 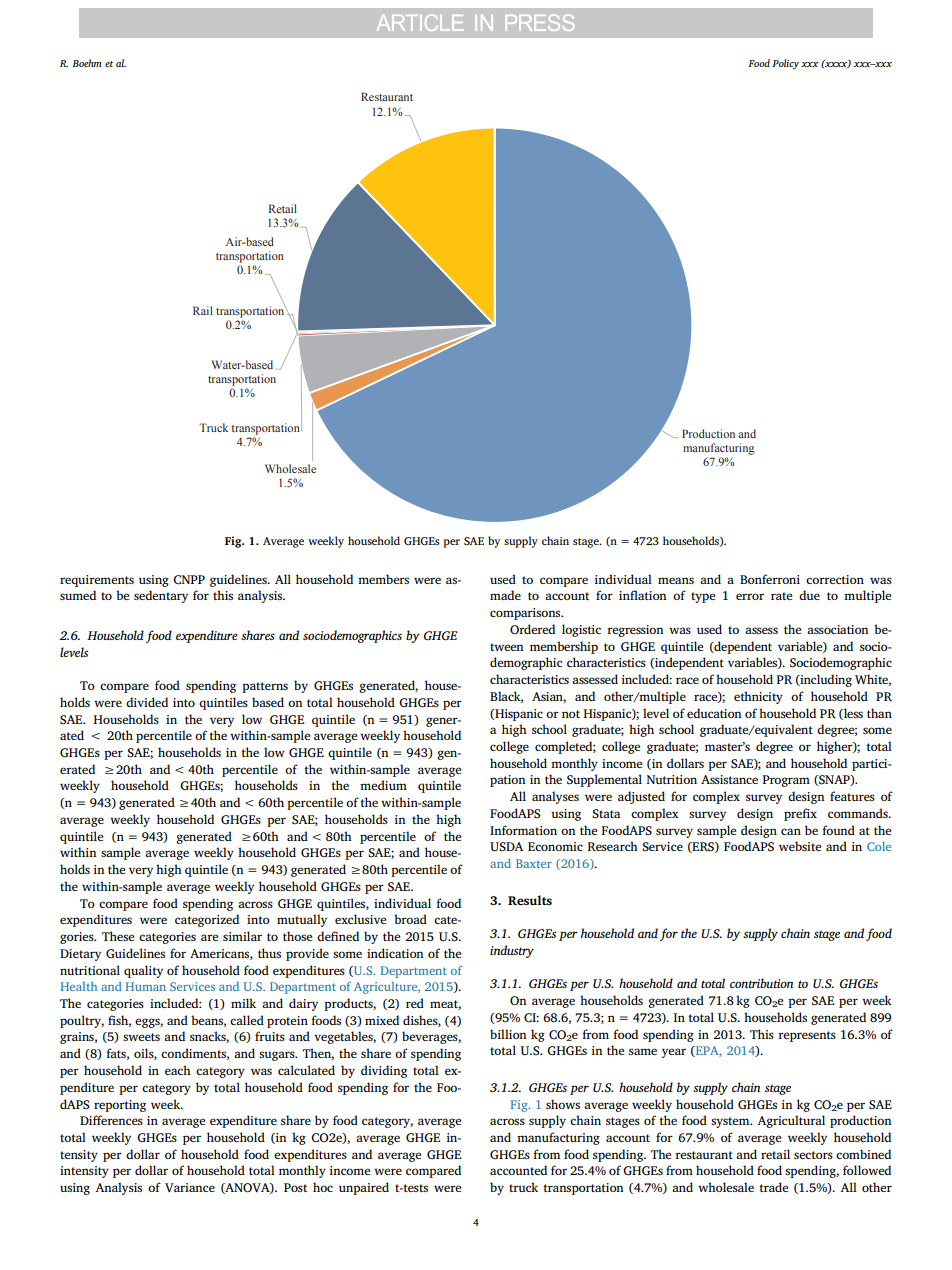 What do you see at coordinates (143, 971) in the page?
I see `quality` at bounding box center [143, 971].
